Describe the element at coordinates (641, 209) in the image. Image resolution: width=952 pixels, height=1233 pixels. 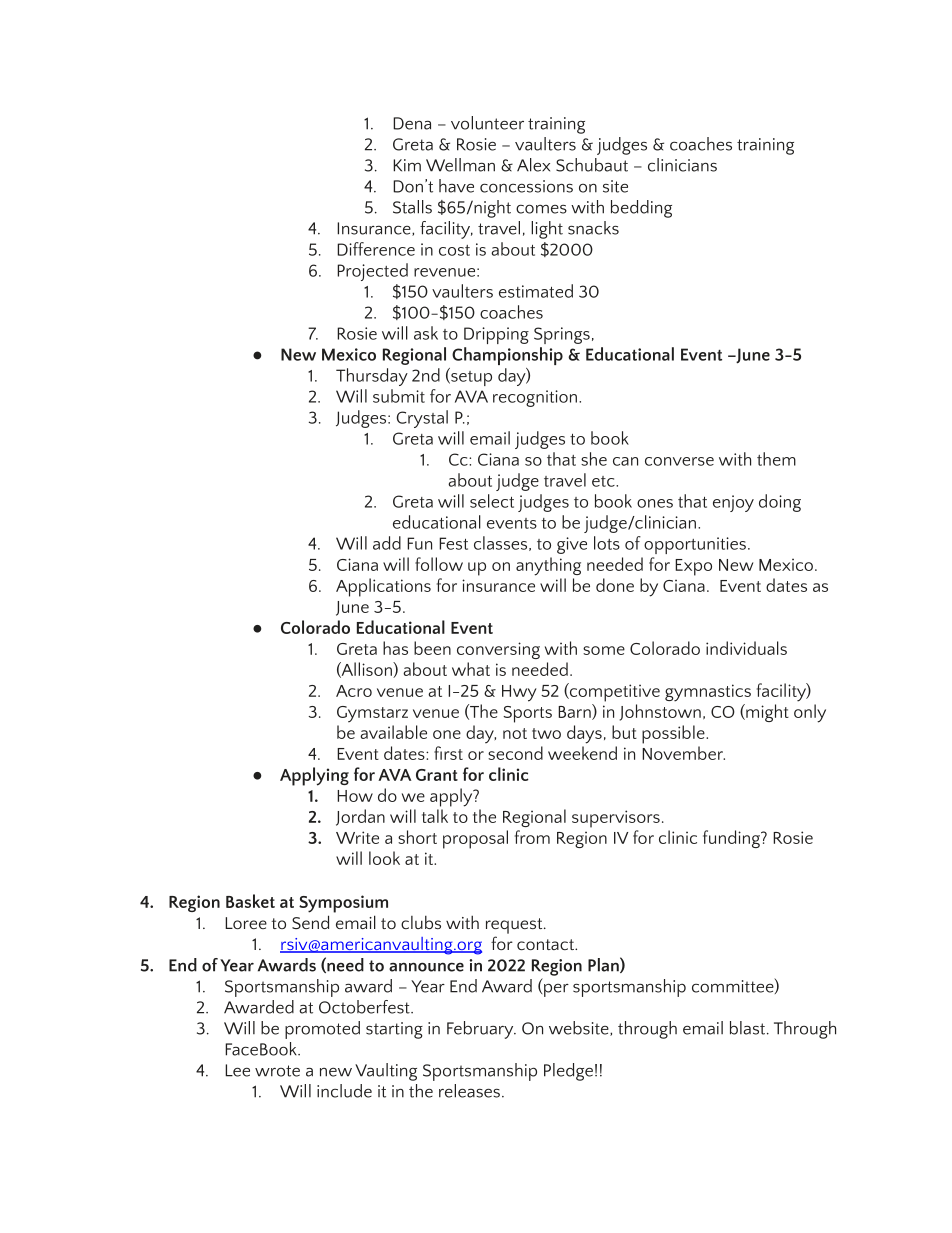
I see `bedding` at that location.
